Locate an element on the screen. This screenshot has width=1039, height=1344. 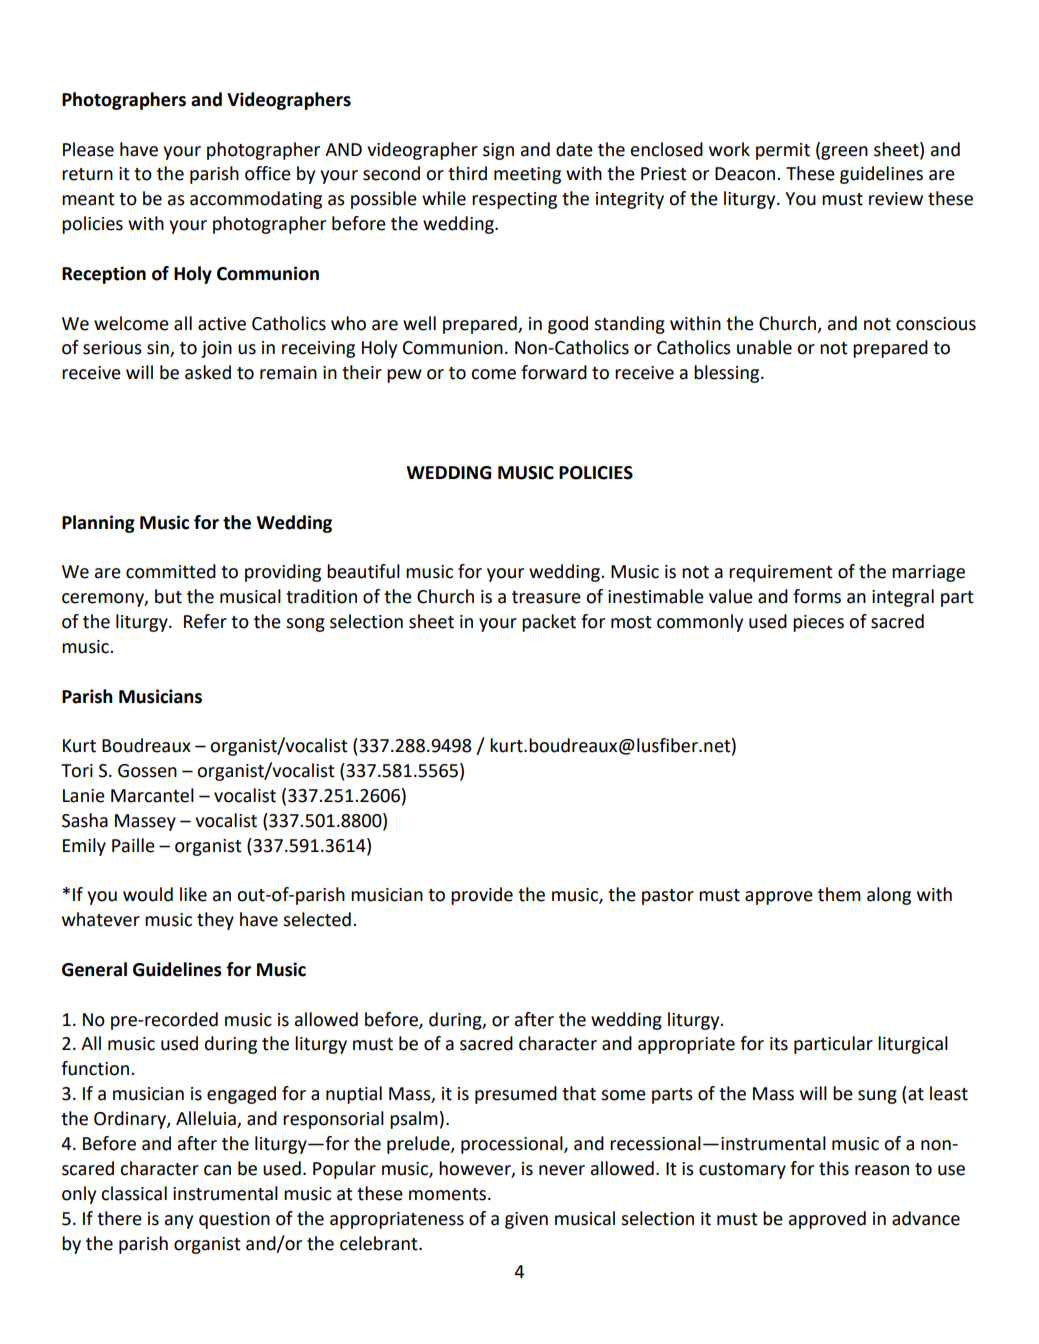
this is located at coordinates (834, 1168).
